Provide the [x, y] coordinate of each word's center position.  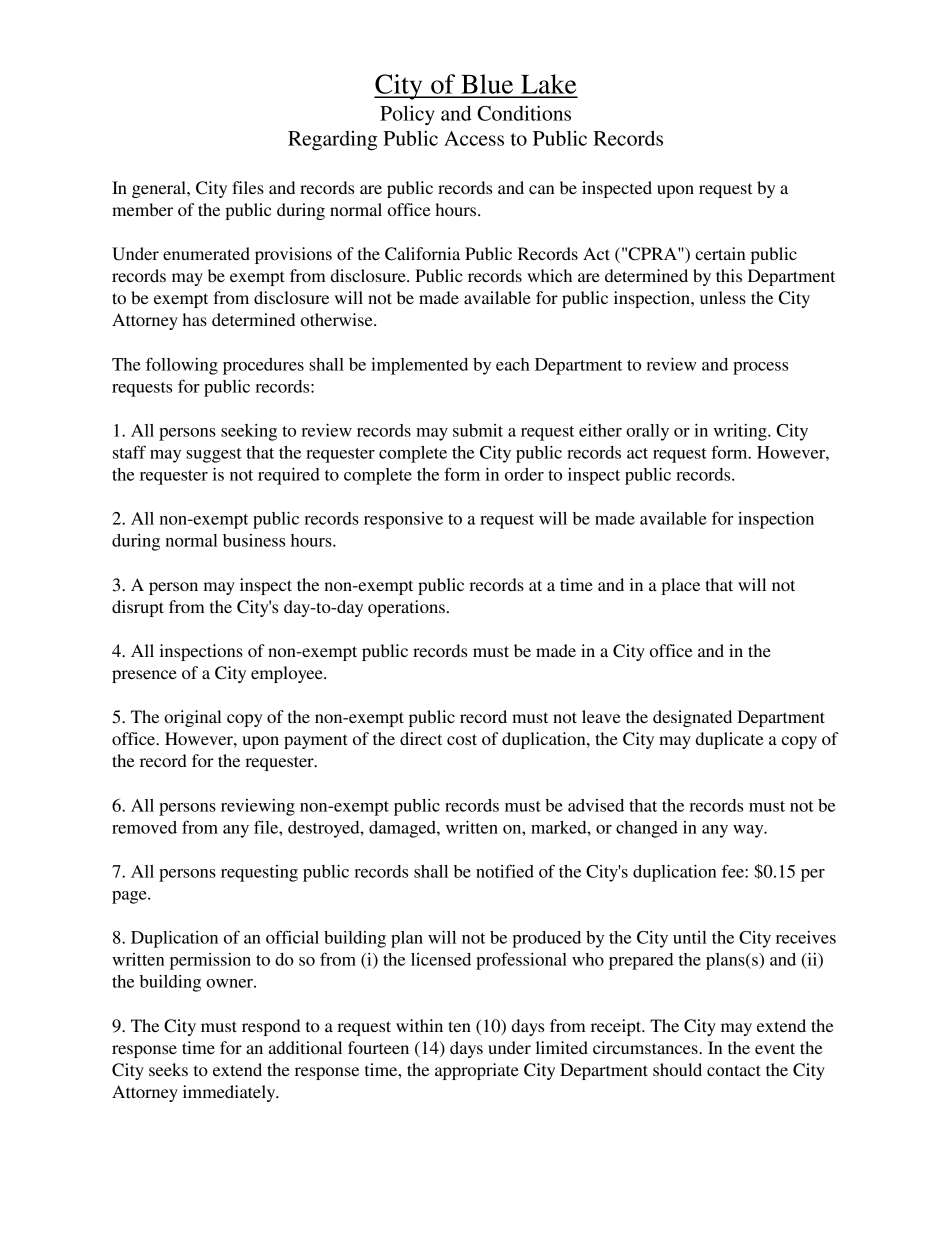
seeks [168, 1069]
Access [474, 138]
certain [720, 253]
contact [734, 1070]
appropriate [477, 1071]
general [160, 189]
